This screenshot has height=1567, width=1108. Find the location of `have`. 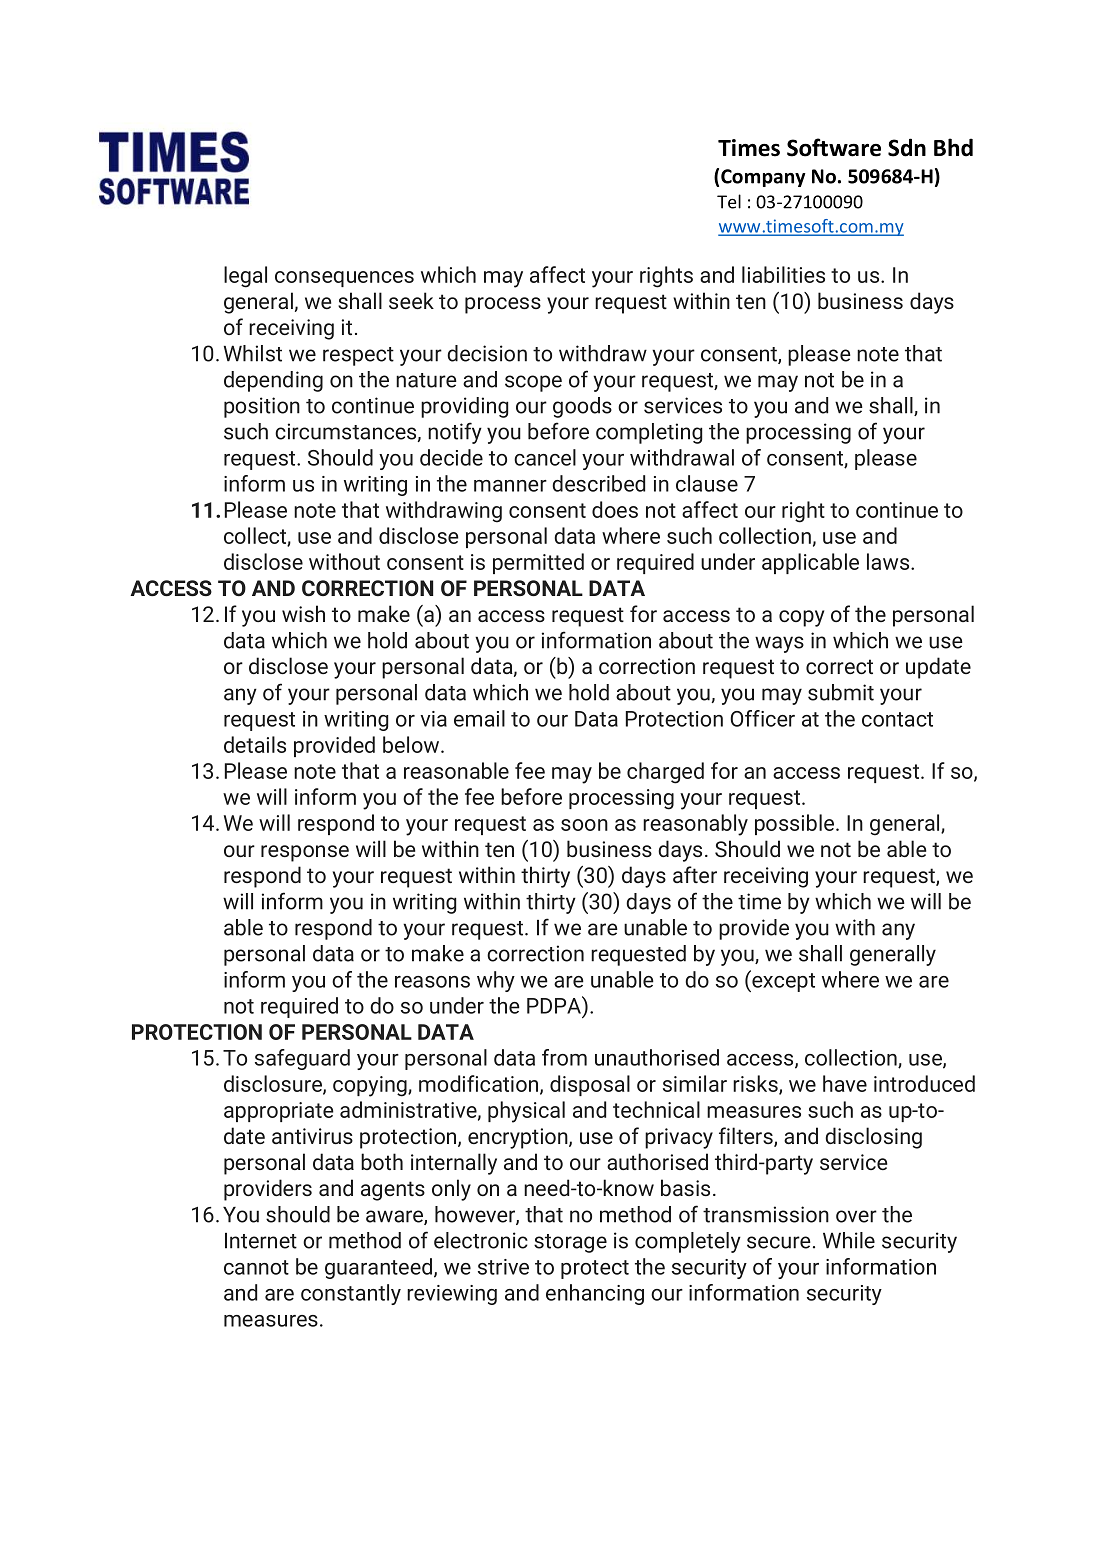

have is located at coordinates (845, 1083).
